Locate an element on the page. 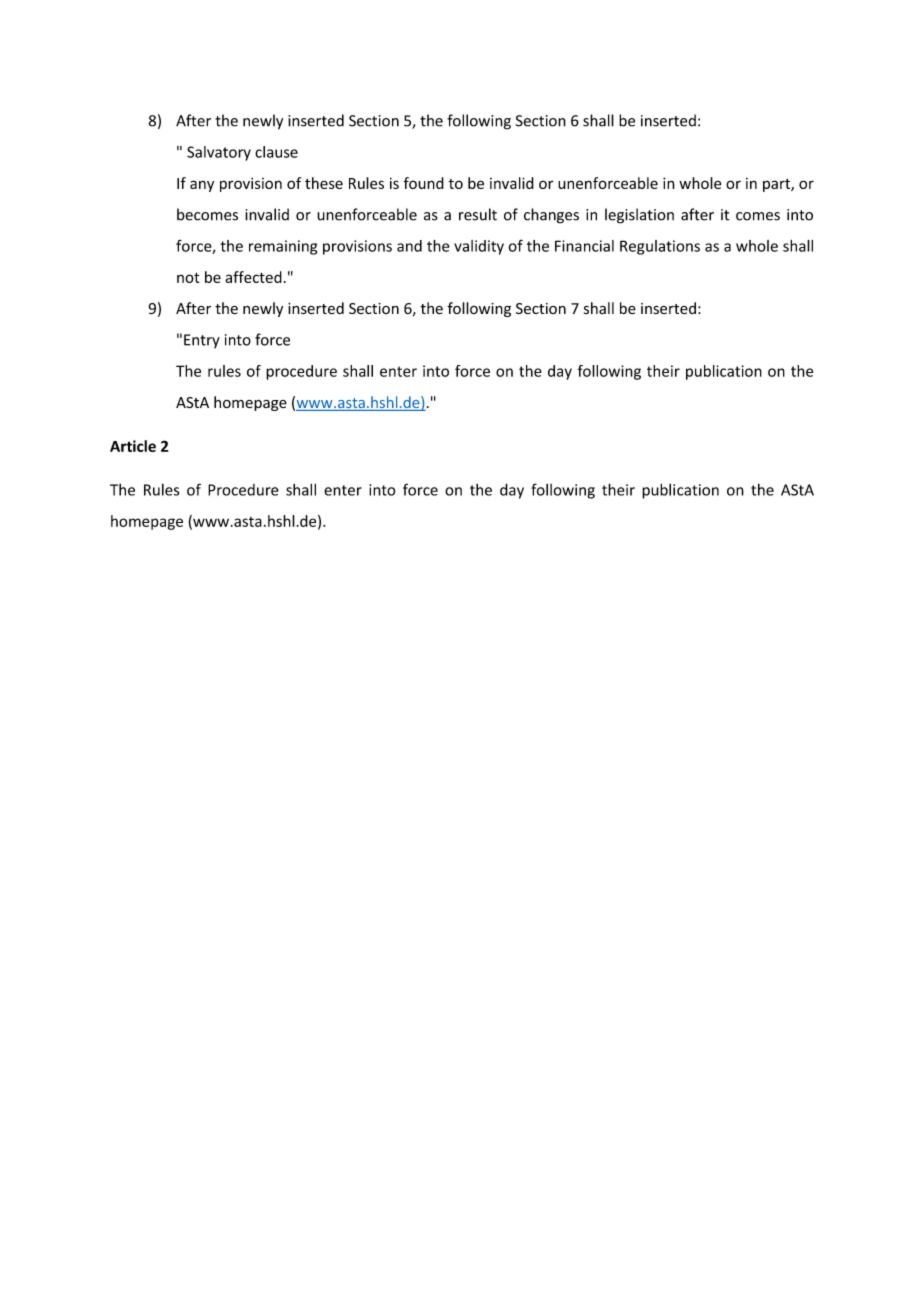  Regulations is located at coordinates (660, 247).
